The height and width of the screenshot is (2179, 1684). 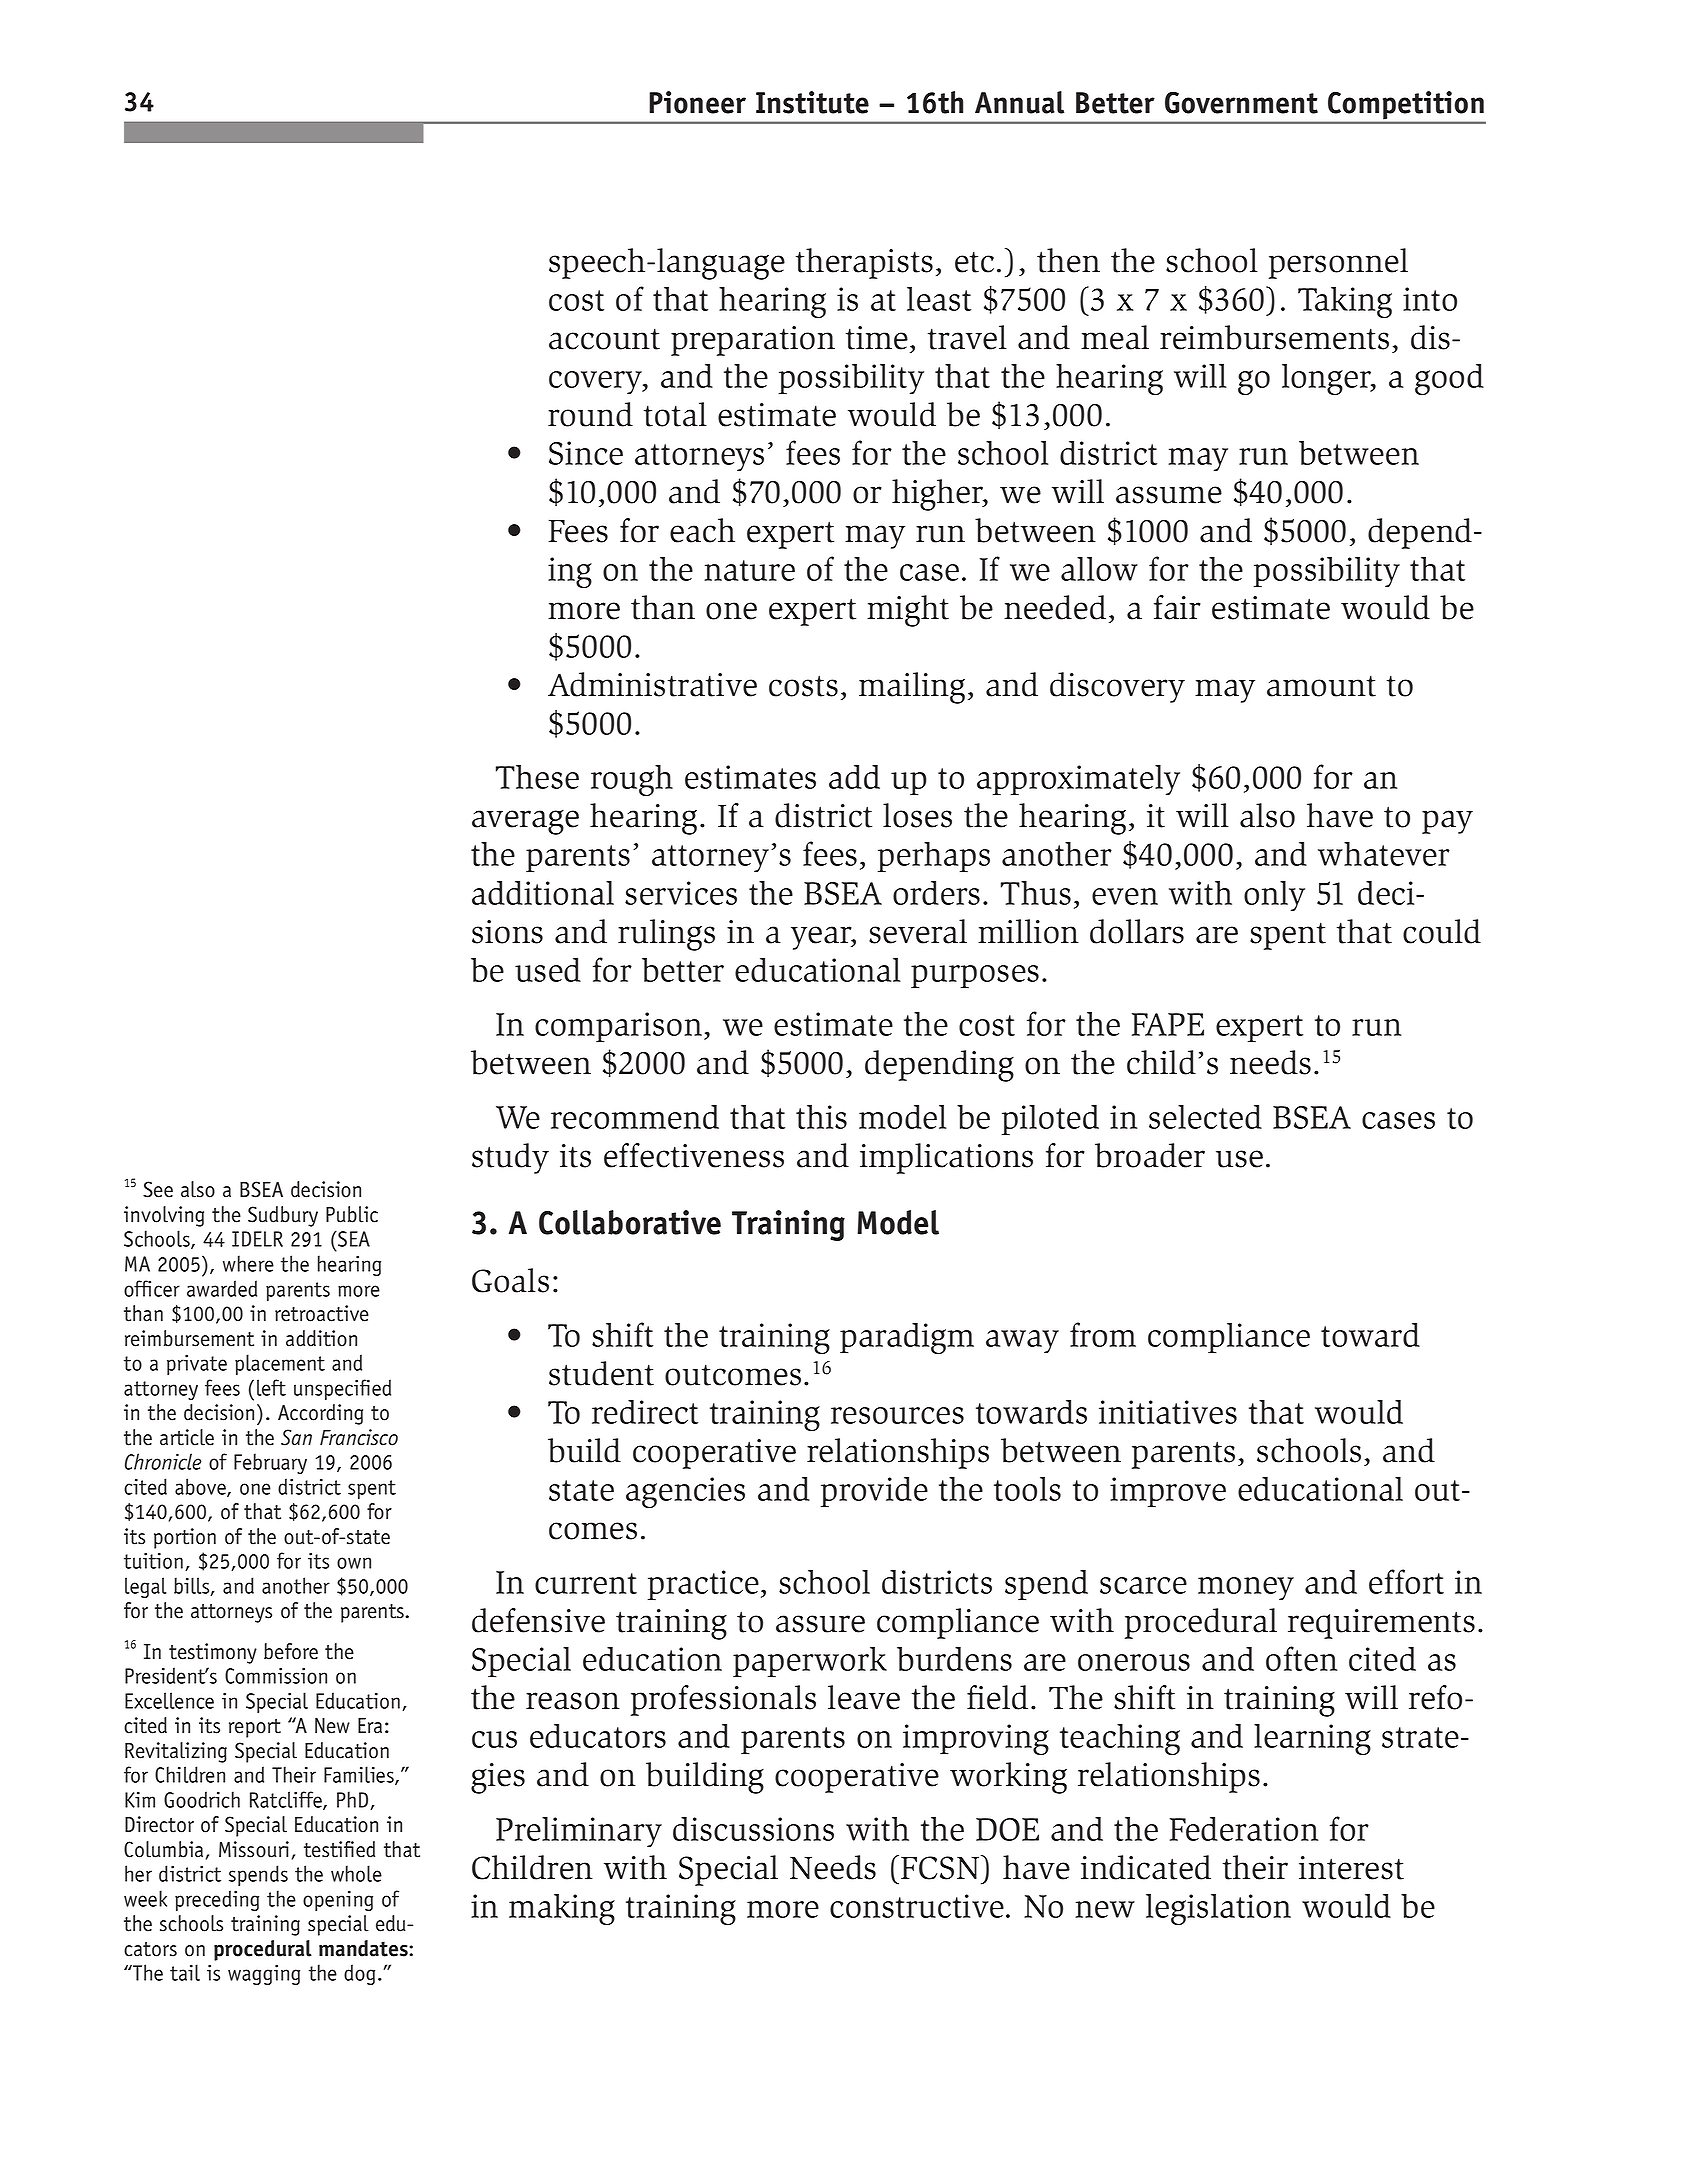 I want to click on this, so click(x=821, y=1117).
